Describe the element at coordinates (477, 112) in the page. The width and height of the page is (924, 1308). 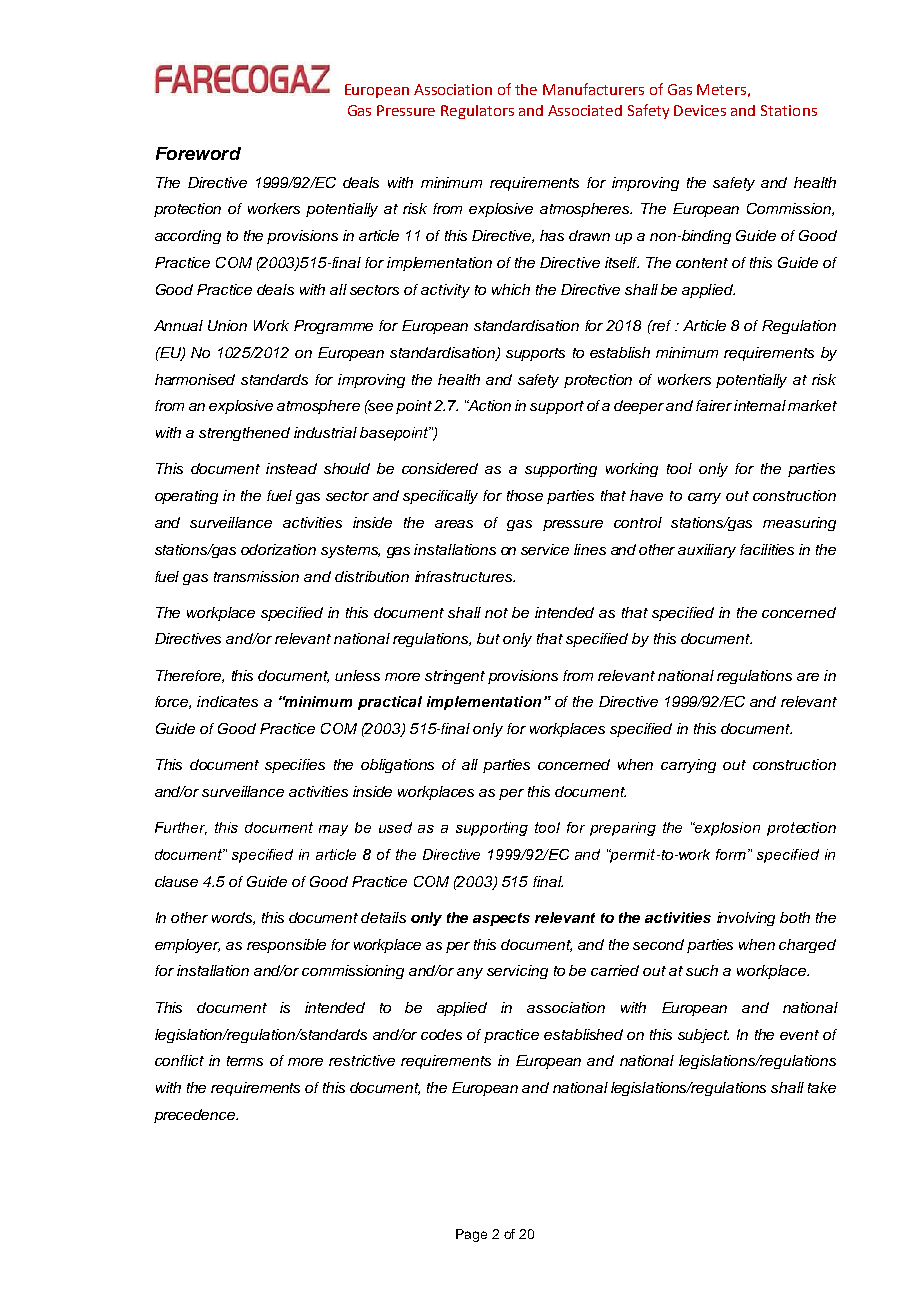
I see `Regulators` at that location.
